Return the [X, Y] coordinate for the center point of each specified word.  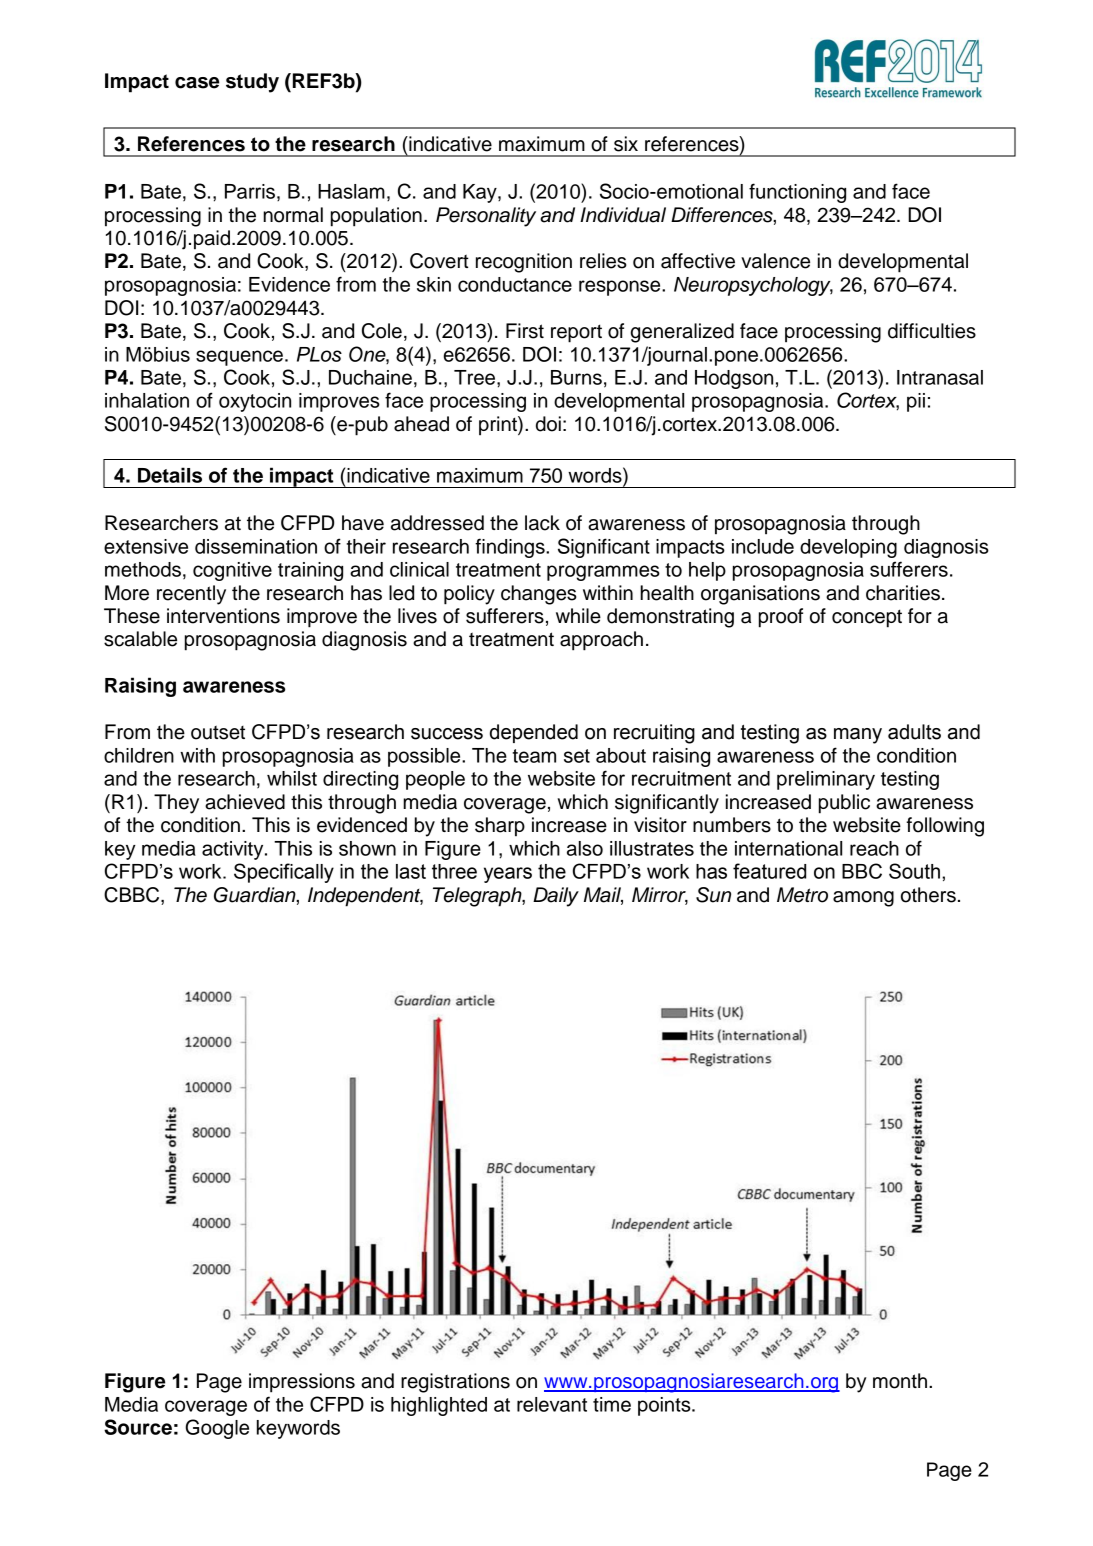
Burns [576, 377]
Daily [556, 897]
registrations [455, 1383]
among [863, 899]
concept [867, 618]
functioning [797, 193]
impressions [302, 1383]
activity [234, 850]
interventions [223, 616]
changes [539, 595]
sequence [239, 358]
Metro [802, 895]
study [252, 83]
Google [217, 1429]
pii [916, 402]
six [626, 144]
